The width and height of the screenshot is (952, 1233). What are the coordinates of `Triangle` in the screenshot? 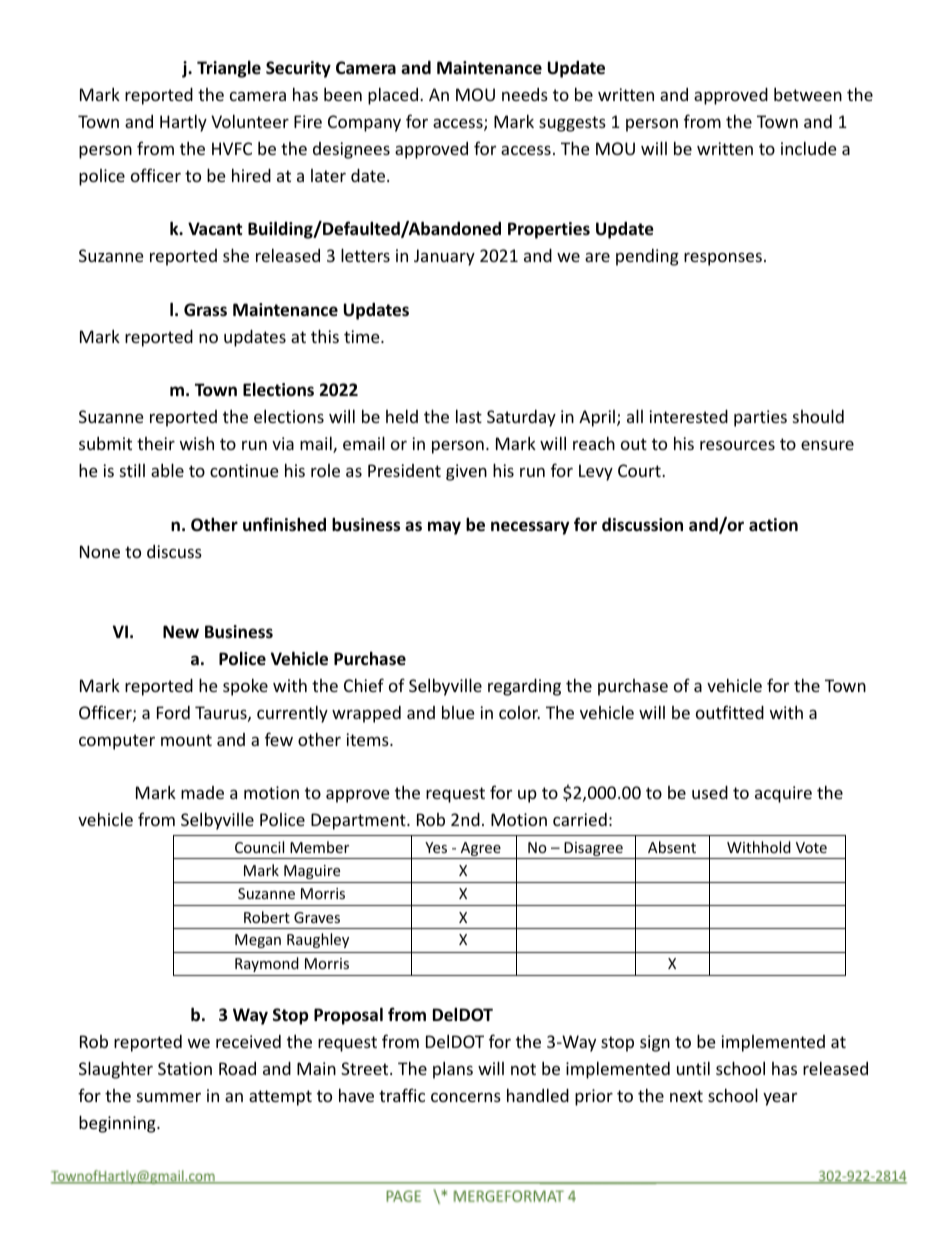 It's located at (229, 69).
